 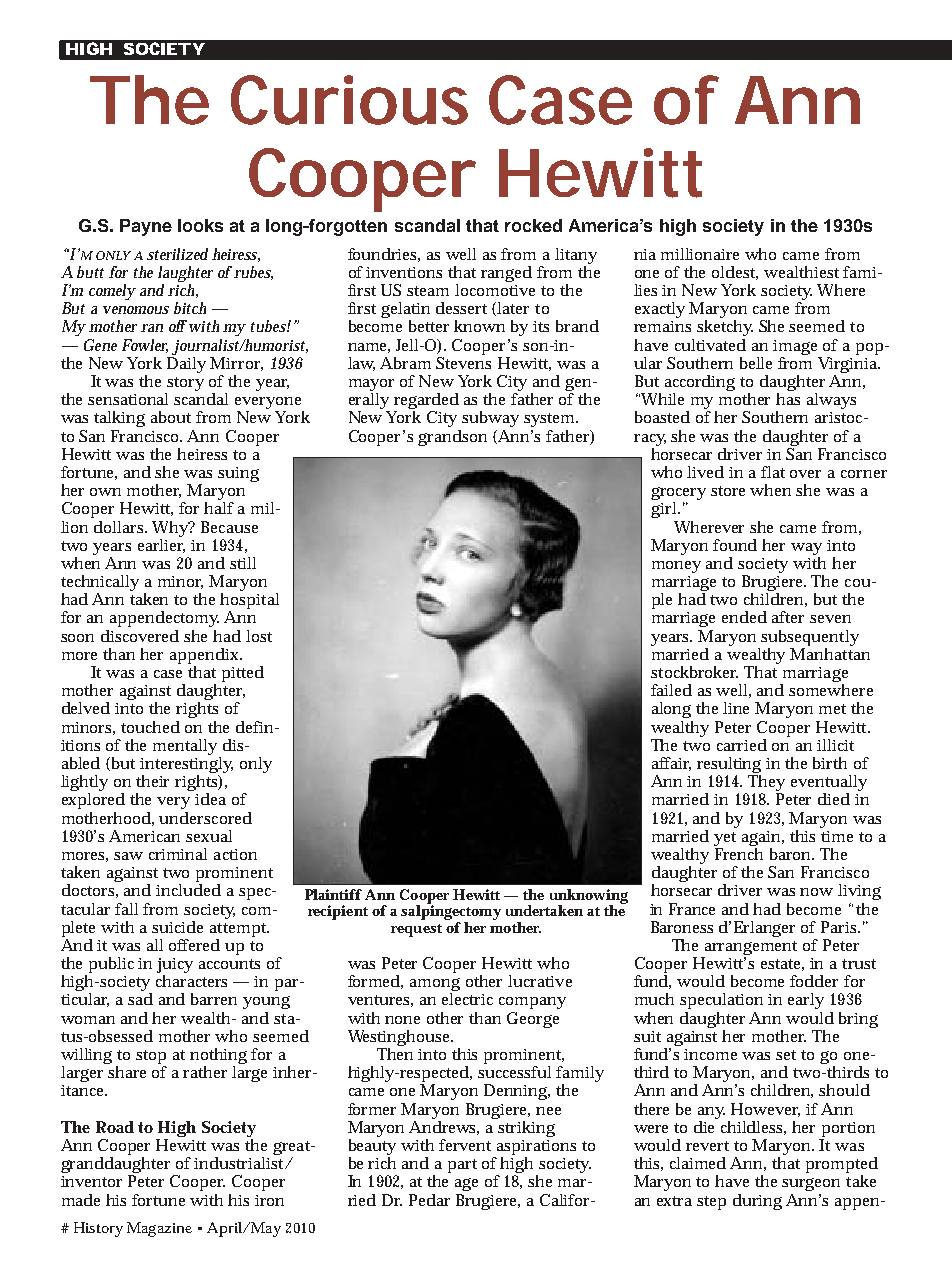 I want to click on Magazine, so click(x=159, y=1229).
